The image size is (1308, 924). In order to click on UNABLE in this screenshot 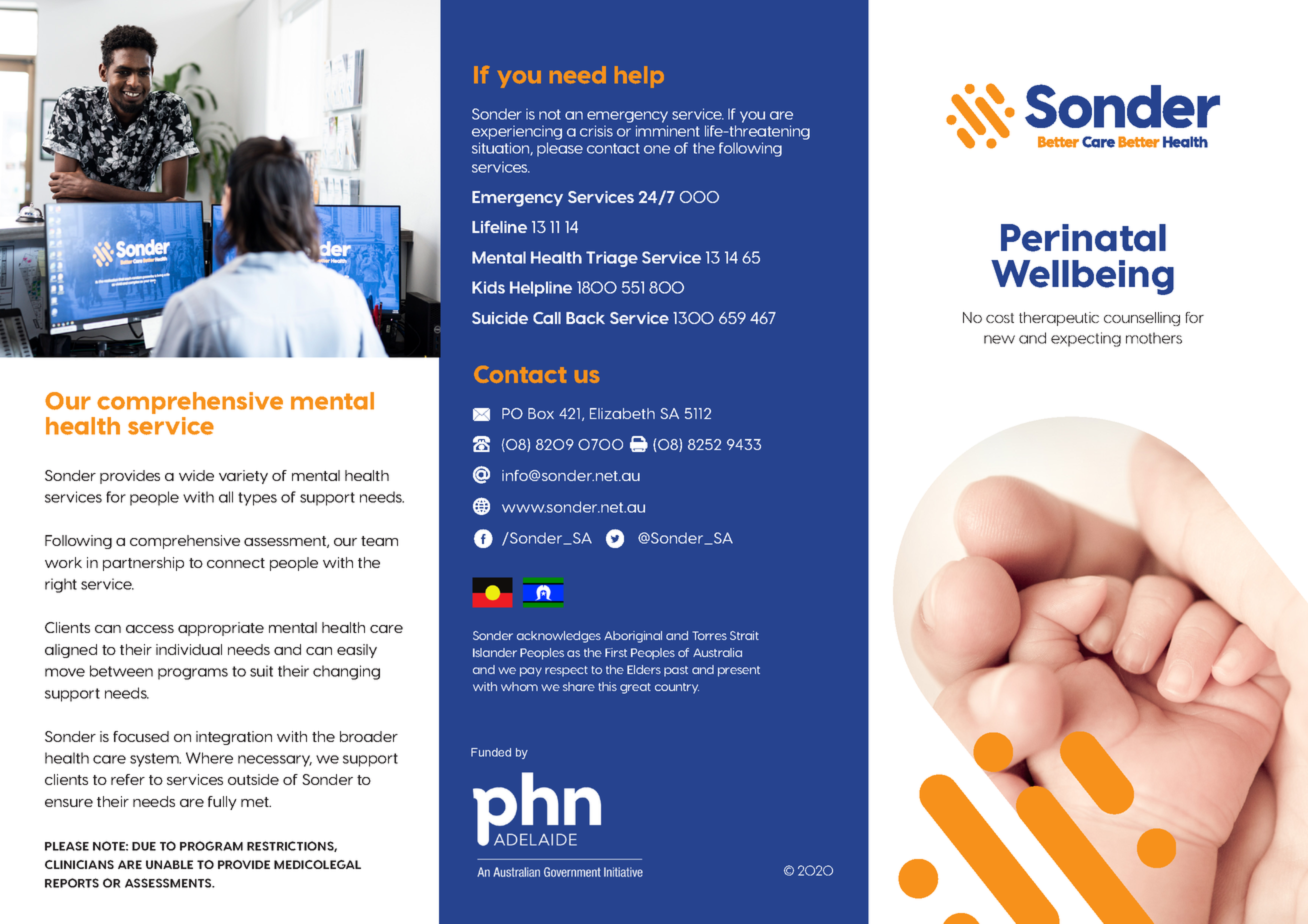, I will do `click(169, 864)`.
